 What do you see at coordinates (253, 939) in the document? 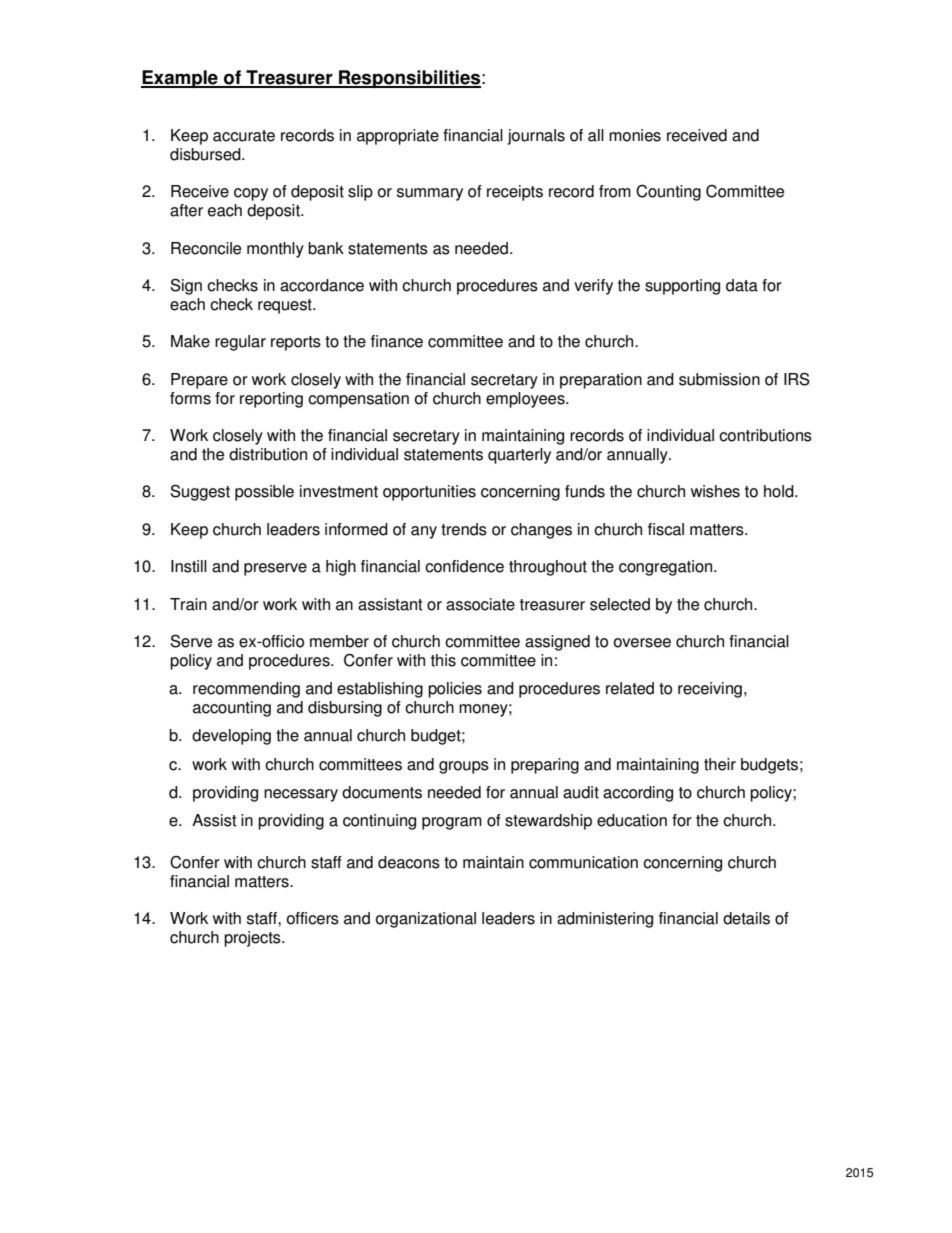
I see `projects` at bounding box center [253, 939].
